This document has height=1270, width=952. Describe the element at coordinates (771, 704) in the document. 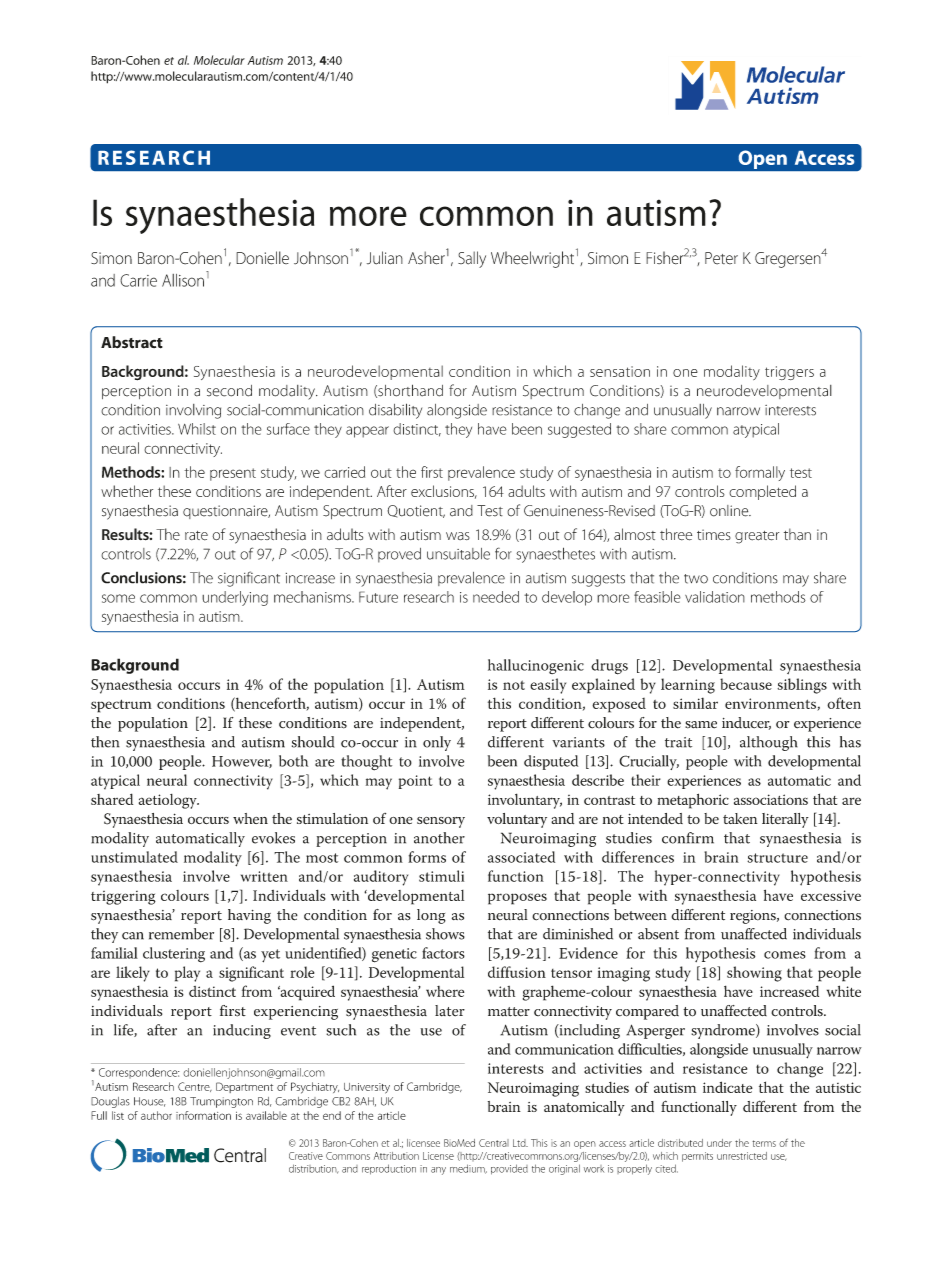

I see `environments` at that location.
